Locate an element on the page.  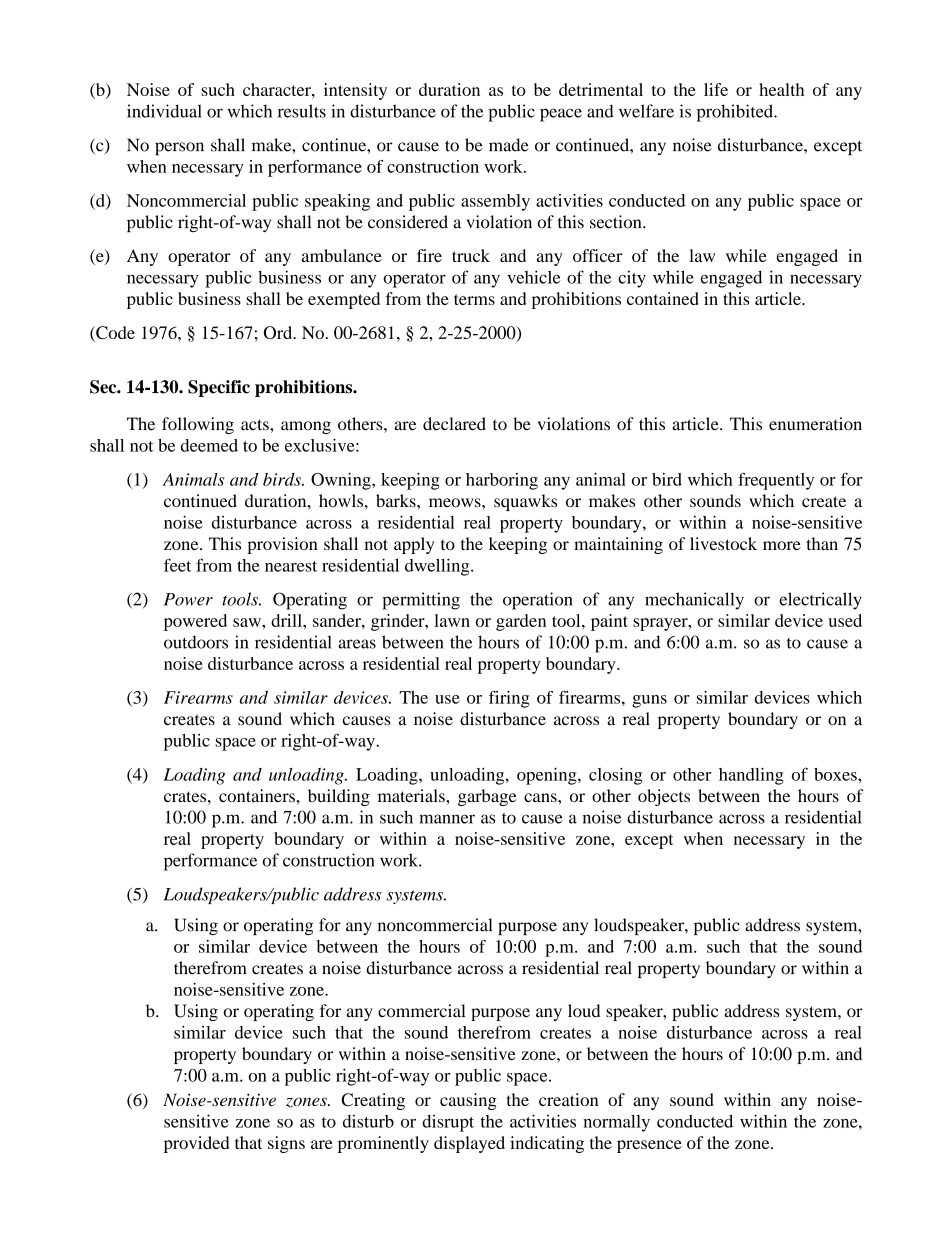
made is located at coordinates (509, 145).
